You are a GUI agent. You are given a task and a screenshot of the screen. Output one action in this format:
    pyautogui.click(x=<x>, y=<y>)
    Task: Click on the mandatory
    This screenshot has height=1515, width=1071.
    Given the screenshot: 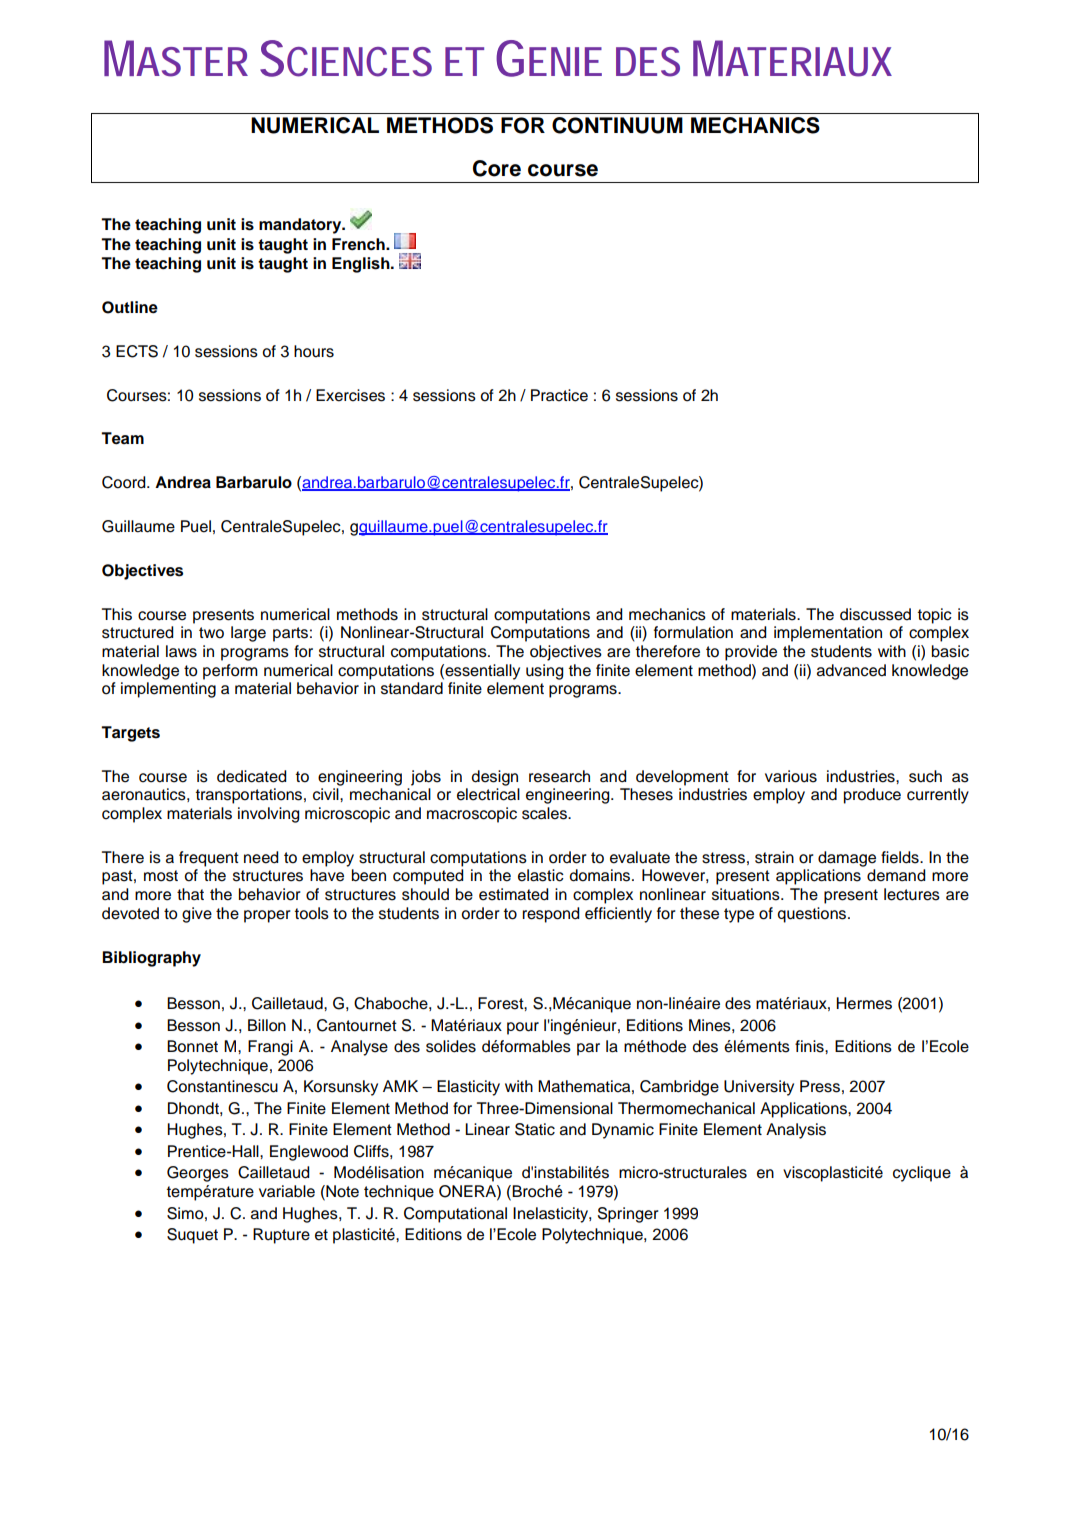 What is the action you would take?
    pyautogui.click(x=301, y=226)
